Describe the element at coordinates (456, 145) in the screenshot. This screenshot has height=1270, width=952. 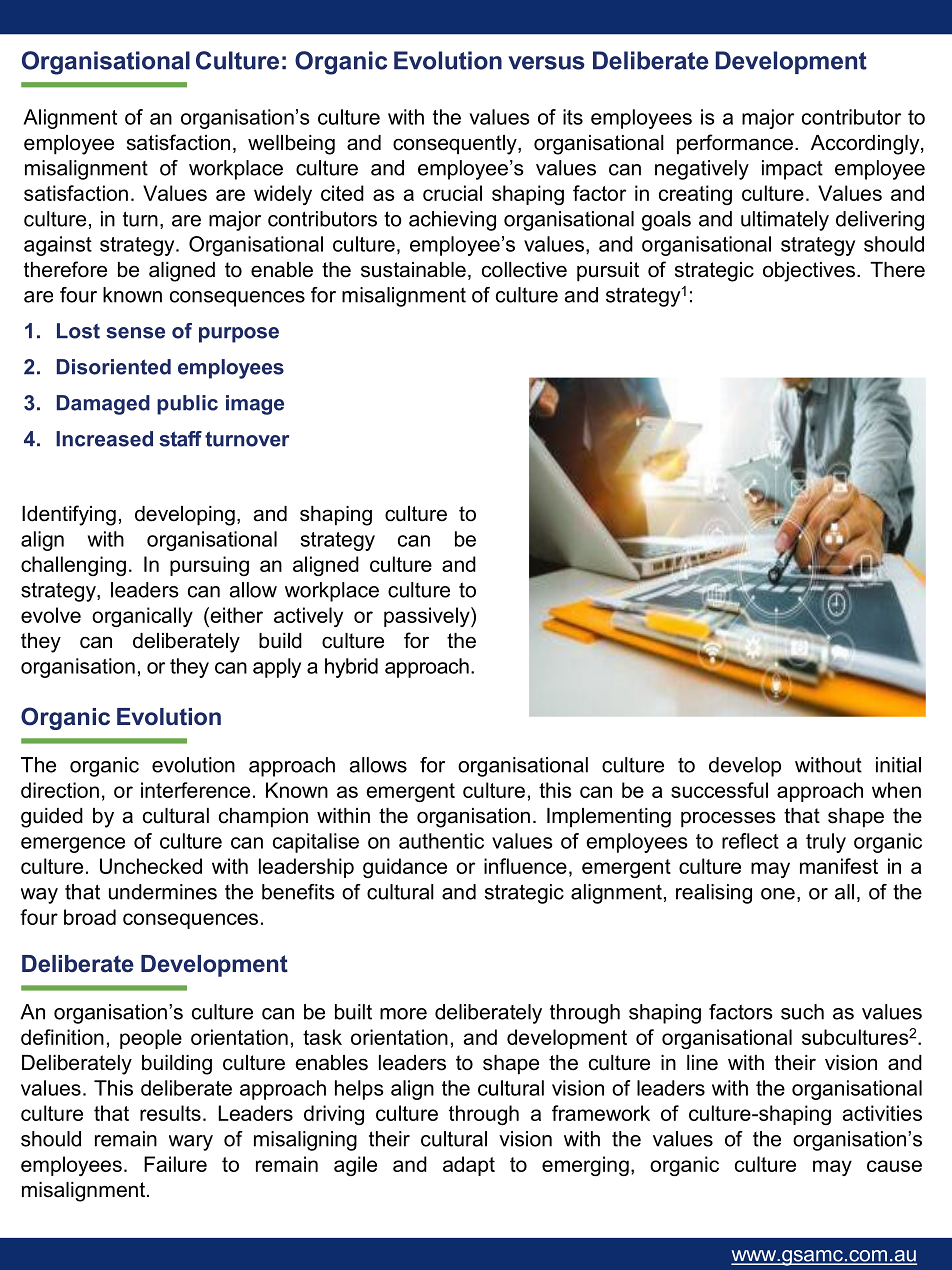
I see `consequently` at that location.
